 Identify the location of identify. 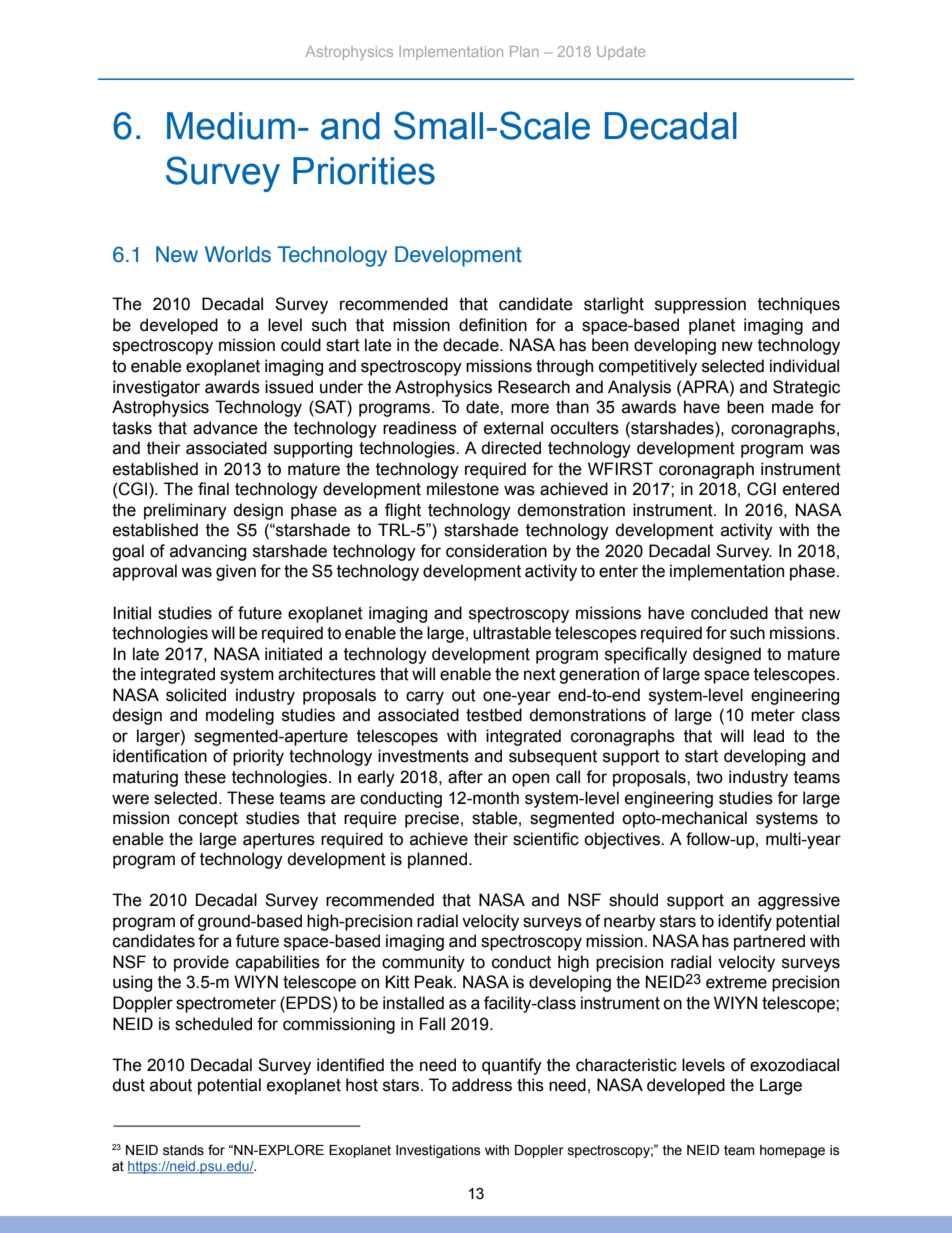
(745, 922).
